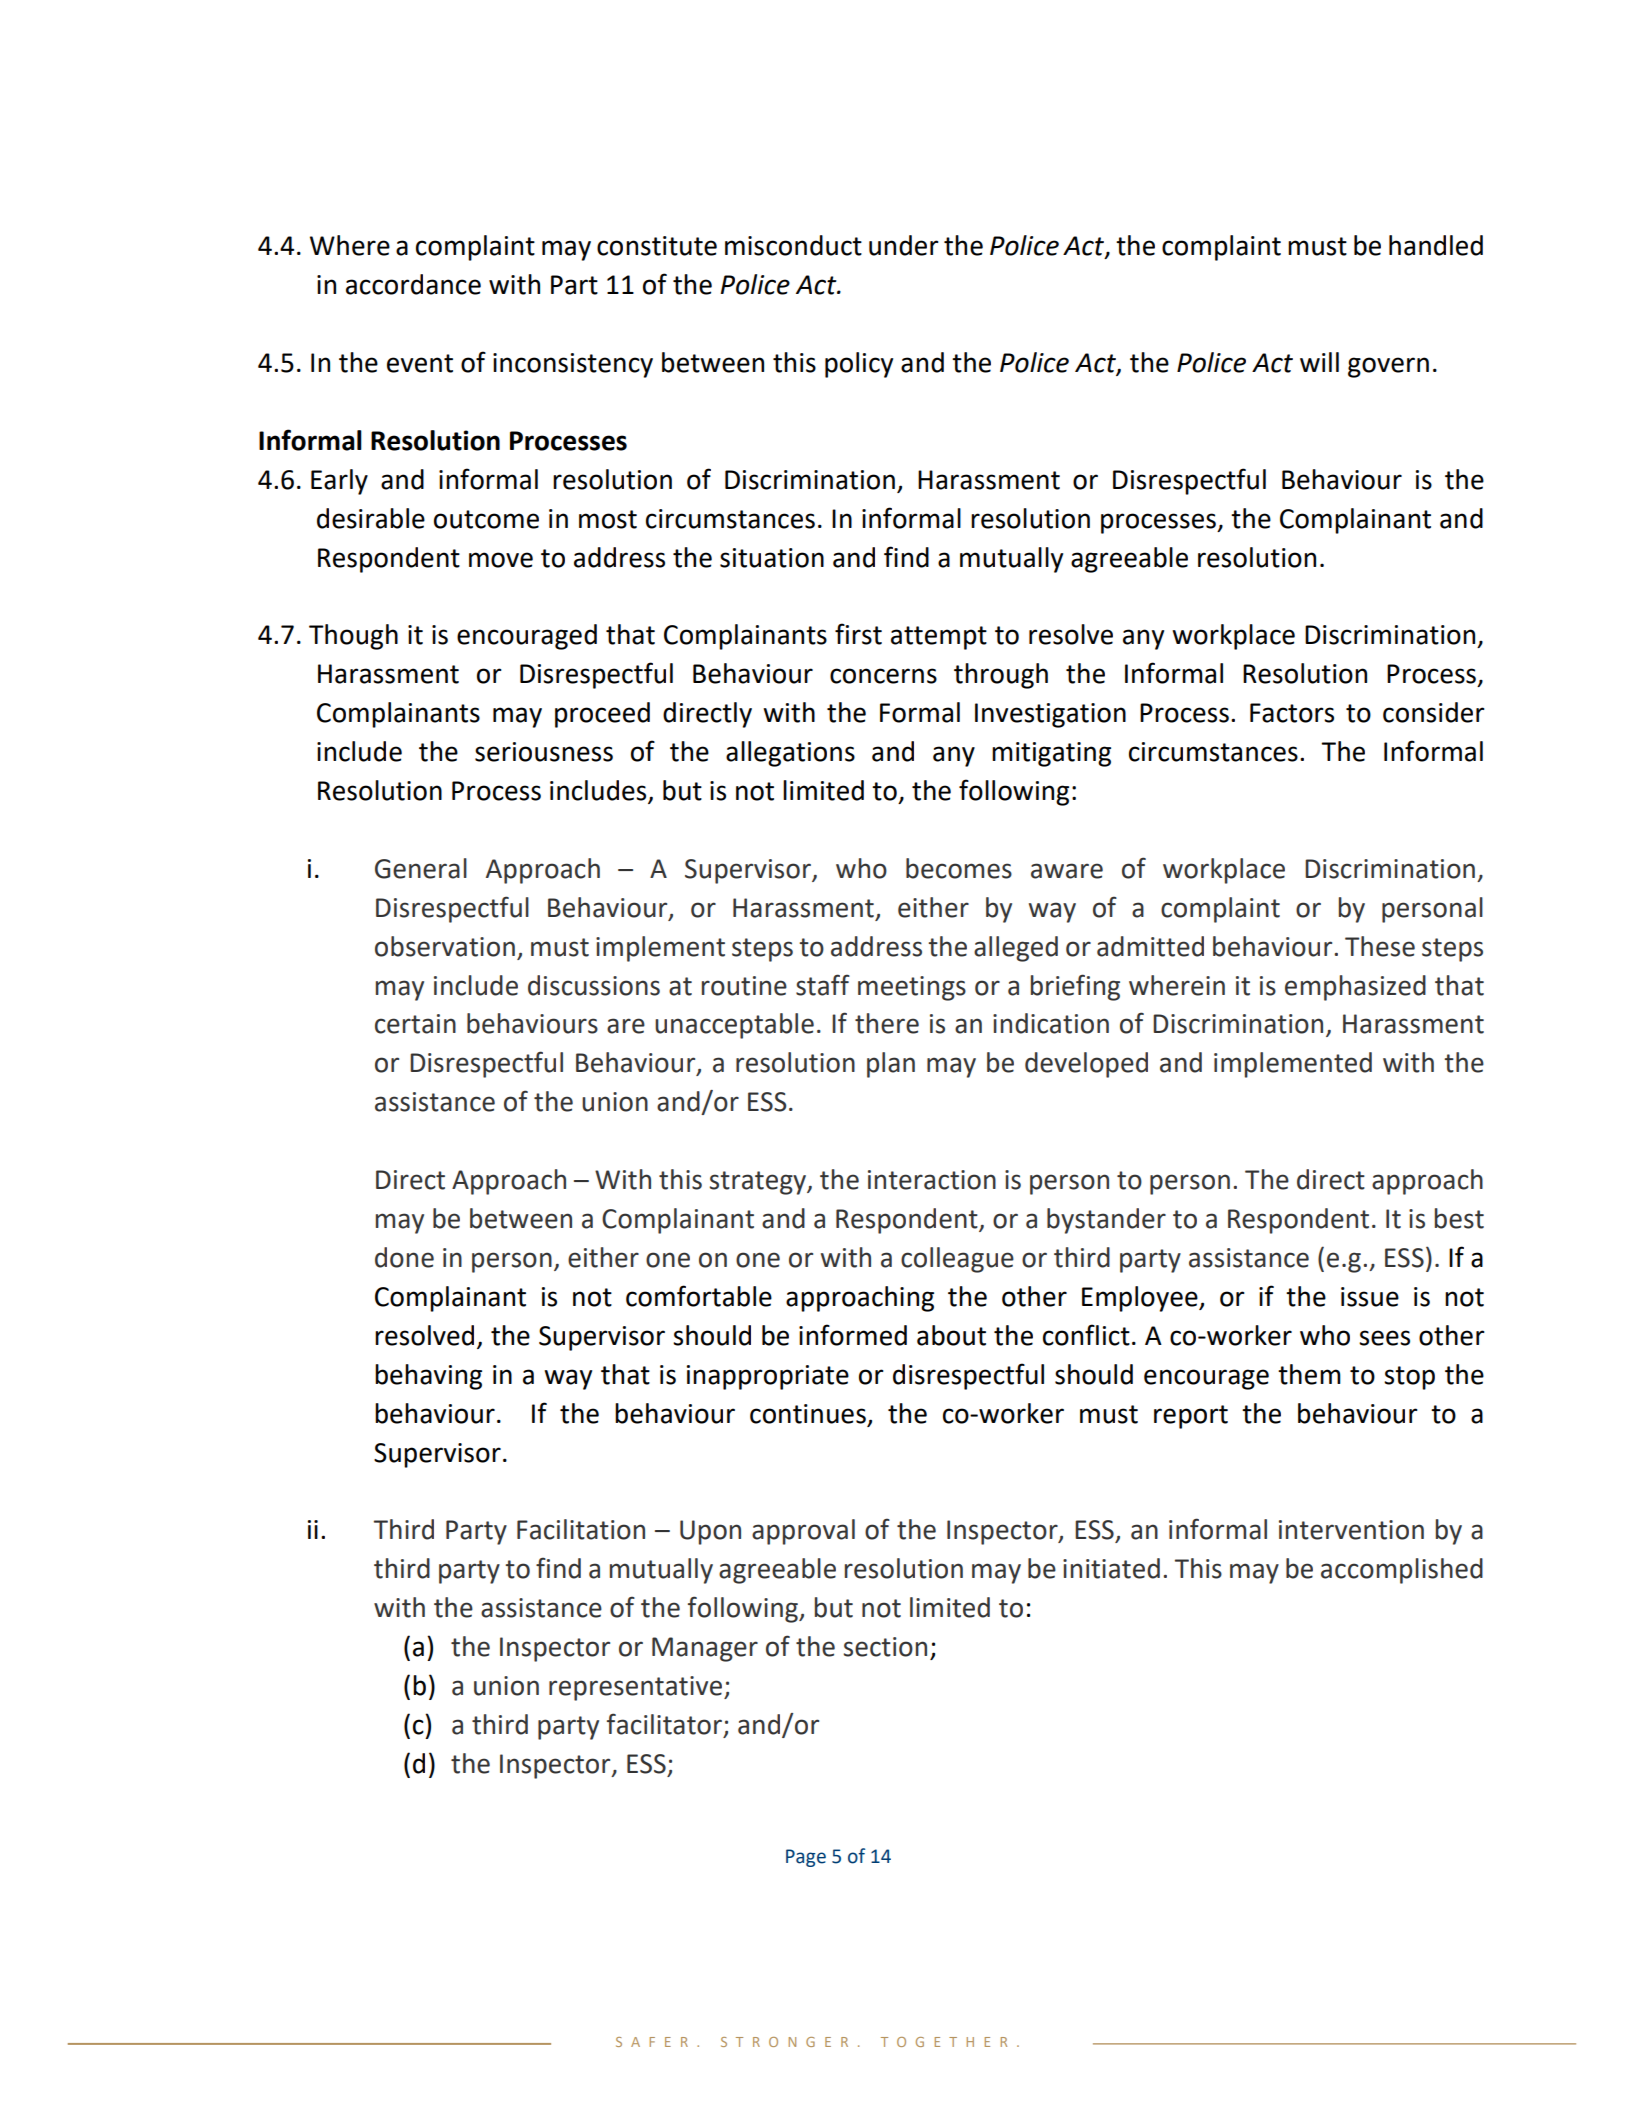  Describe the element at coordinates (1309, 1374) in the page. I see `them` at that location.
